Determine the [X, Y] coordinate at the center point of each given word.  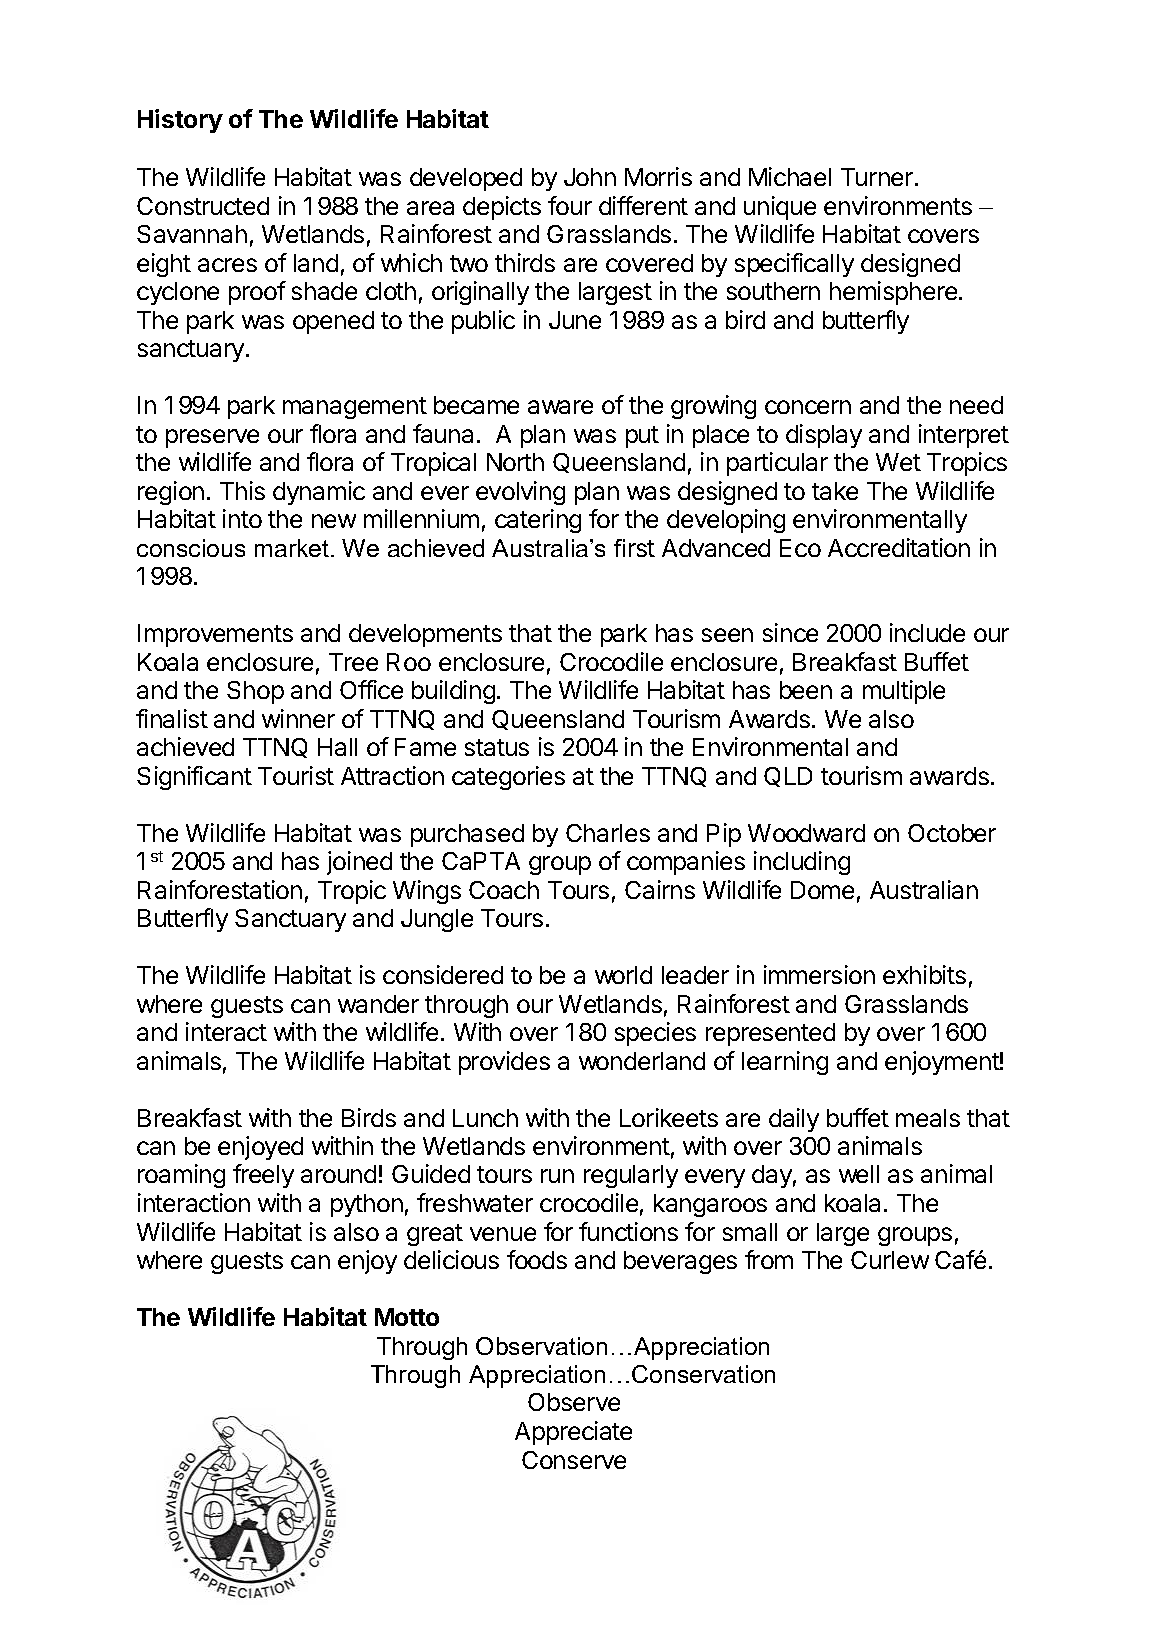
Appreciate [573, 1433]
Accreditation [899, 547]
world [623, 975]
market [293, 548]
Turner [877, 177]
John [590, 177]
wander [378, 1004]
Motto [407, 1317]
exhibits [924, 974]
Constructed [203, 206]
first [634, 548]
